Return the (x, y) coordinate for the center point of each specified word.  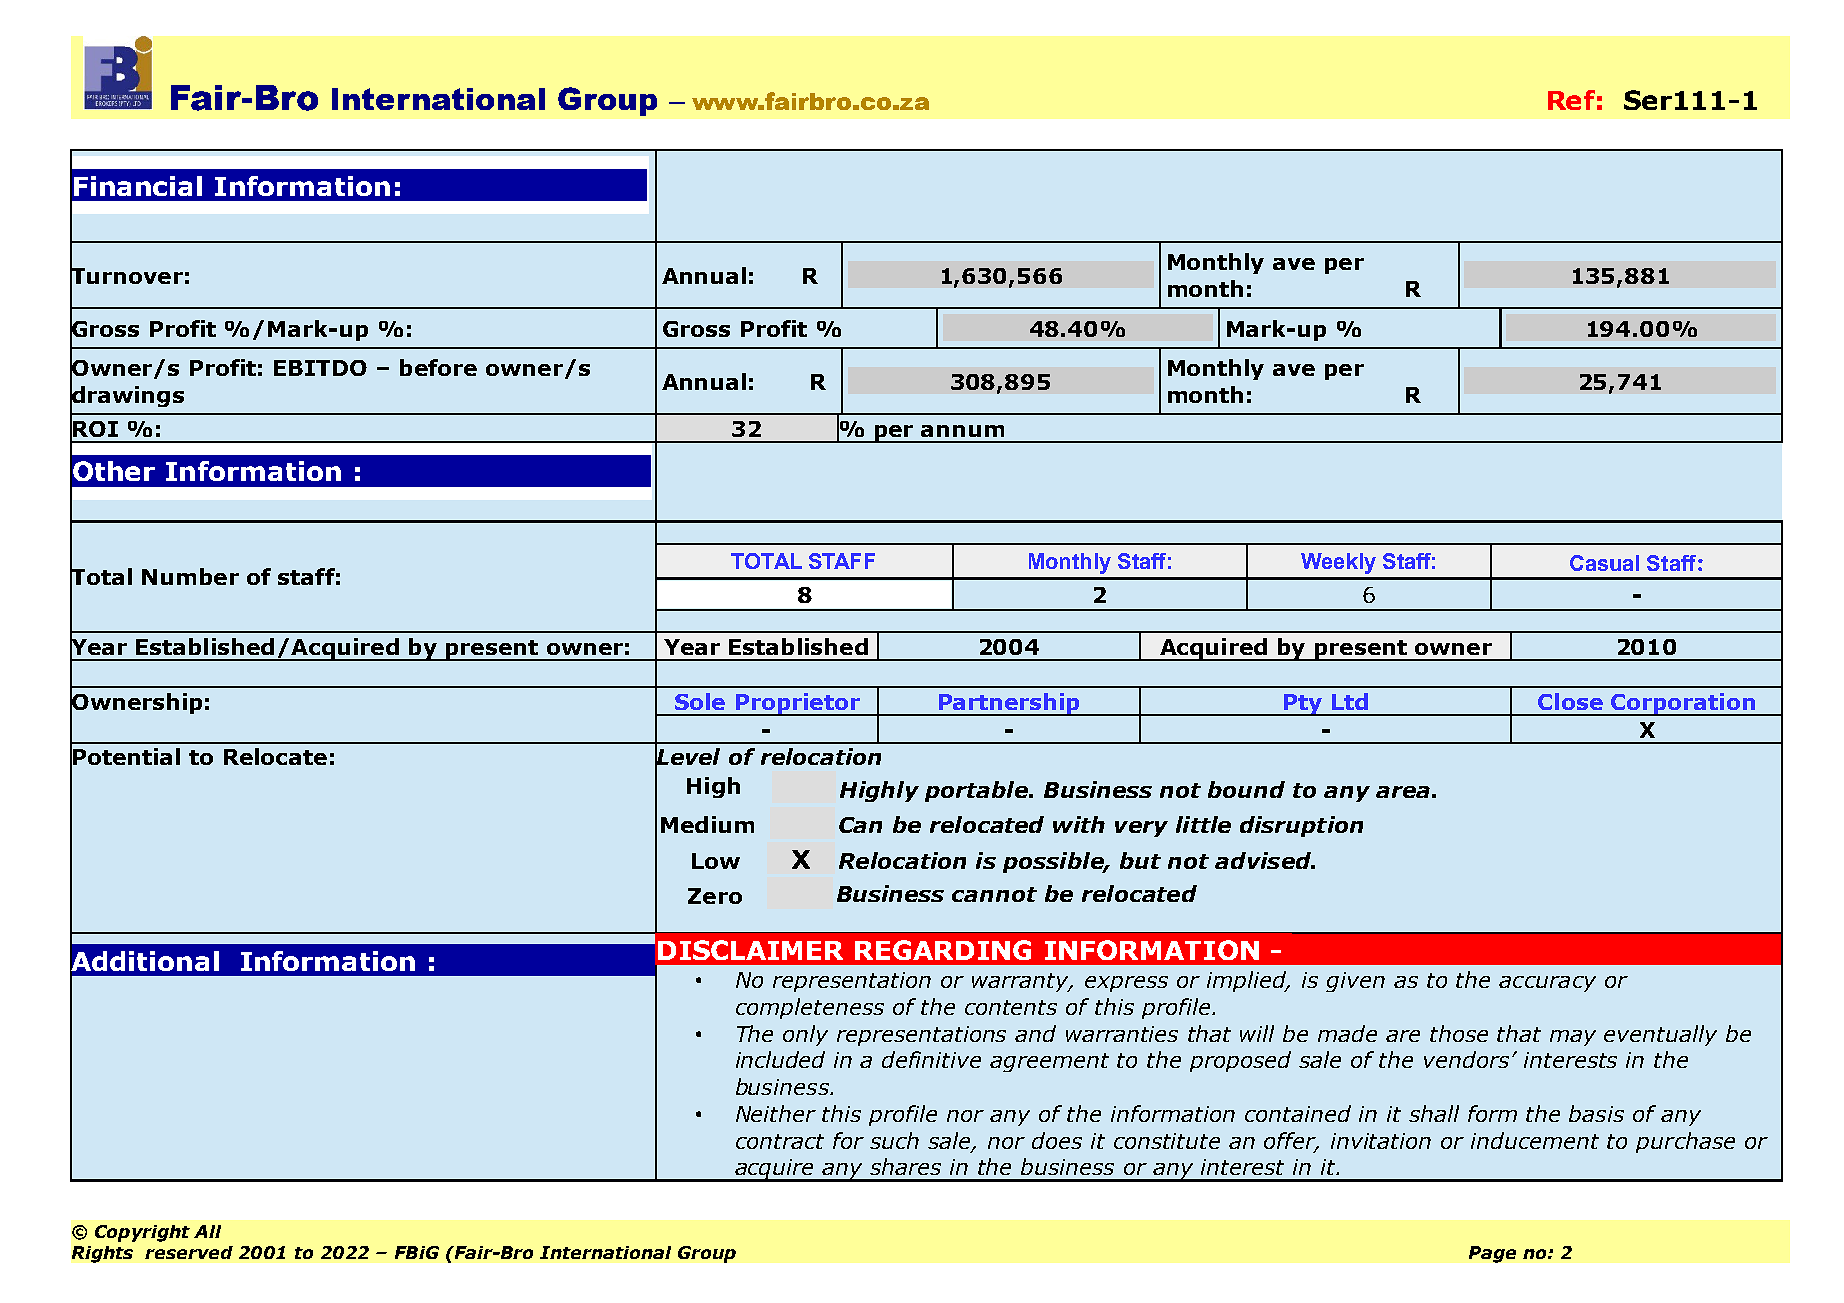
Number (190, 576)
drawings (127, 397)
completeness (810, 1008)
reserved (189, 1252)
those (1459, 1033)
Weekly (1338, 563)
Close (1570, 701)
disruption (1301, 826)
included (780, 1059)
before (438, 367)
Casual (1604, 563)
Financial (138, 186)
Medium (707, 824)
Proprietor (797, 704)
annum (962, 431)
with (1079, 824)
